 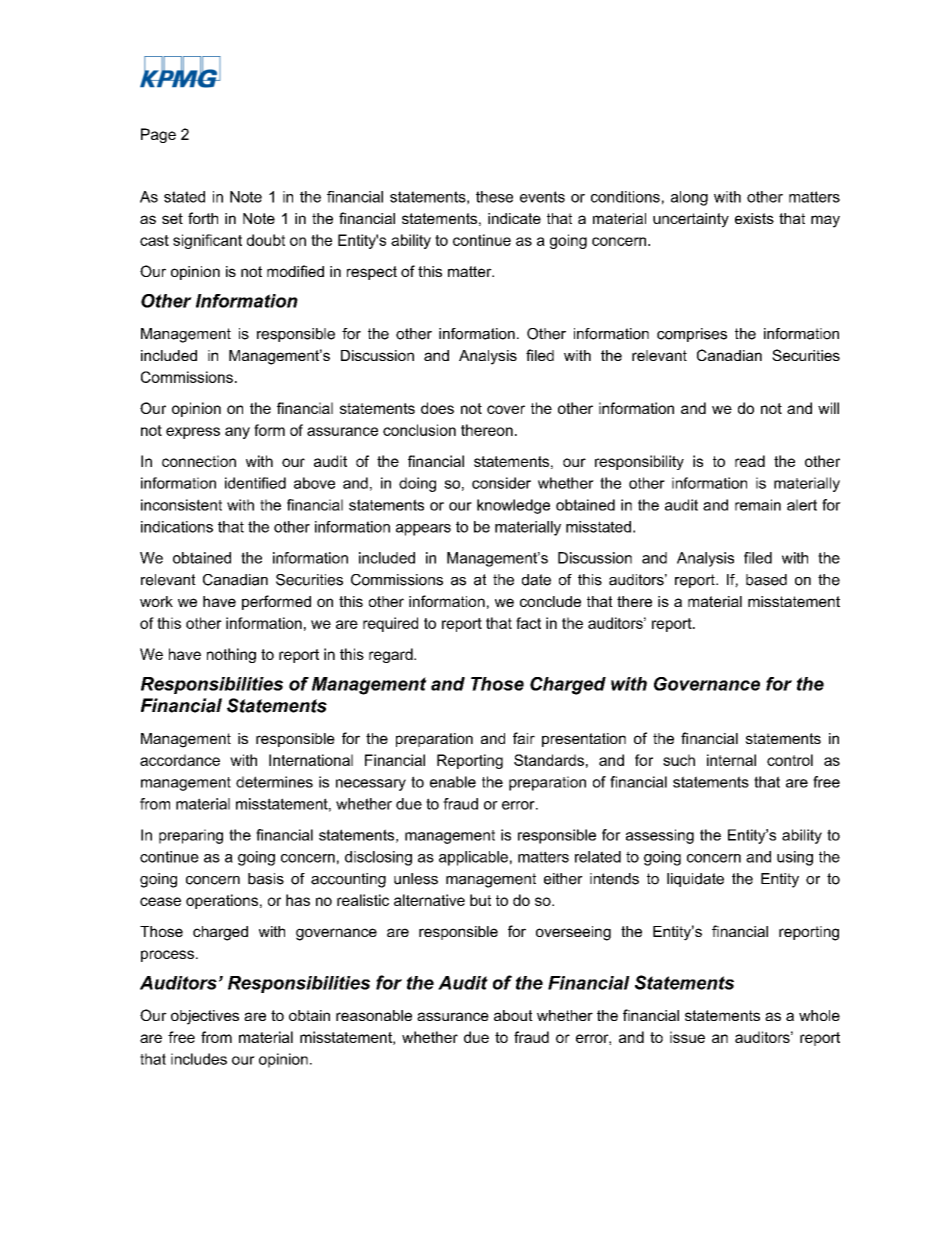 What do you see at coordinates (513, 1015) in the screenshot?
I see `about` at bounding box center [513, 1015].
